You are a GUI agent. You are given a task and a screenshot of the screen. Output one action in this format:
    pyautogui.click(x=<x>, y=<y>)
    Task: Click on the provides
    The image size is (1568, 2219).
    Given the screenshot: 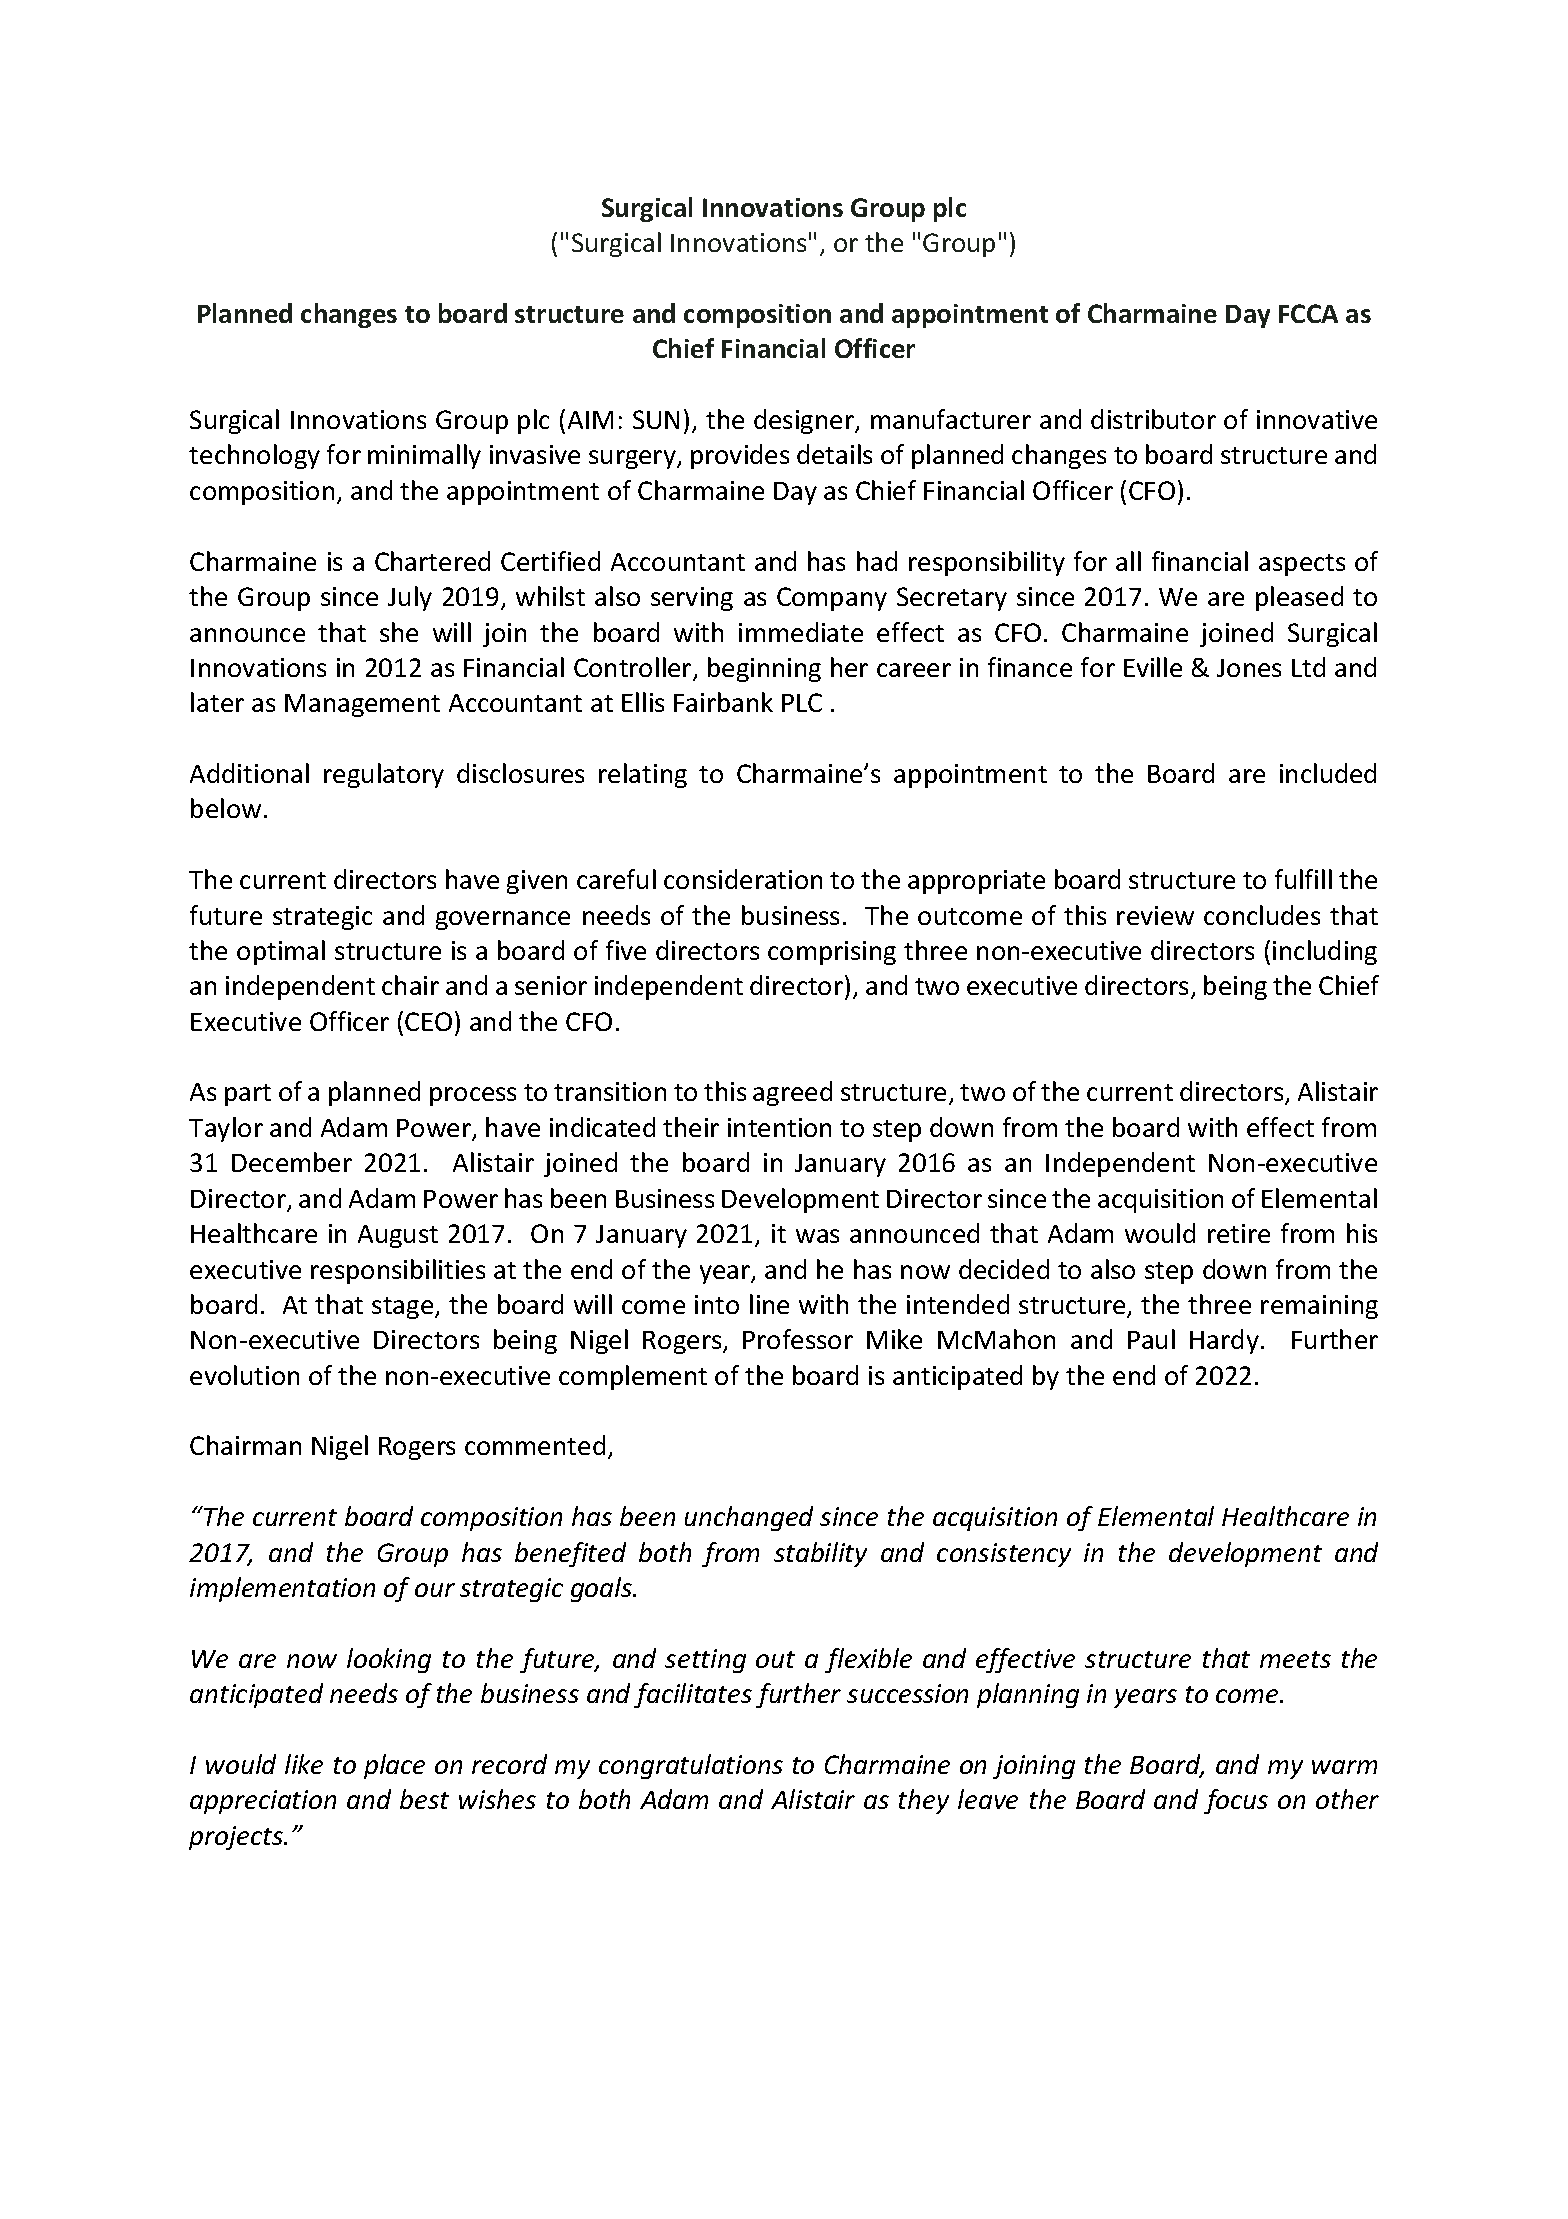 What is the action you would take?
    pyautogui.click(x=740, y=456)
